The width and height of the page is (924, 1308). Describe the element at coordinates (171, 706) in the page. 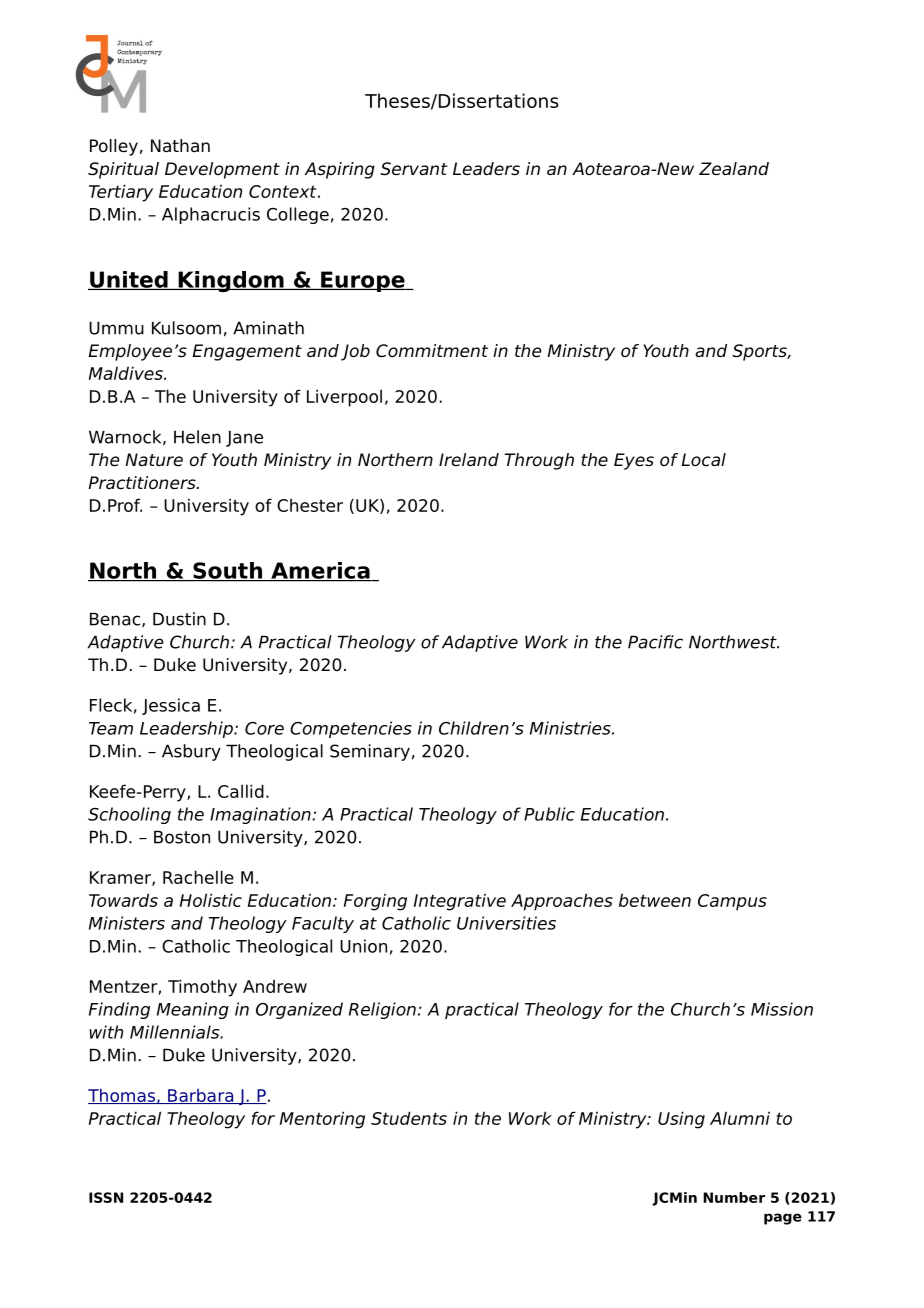

I see `Jessica` at that location.
